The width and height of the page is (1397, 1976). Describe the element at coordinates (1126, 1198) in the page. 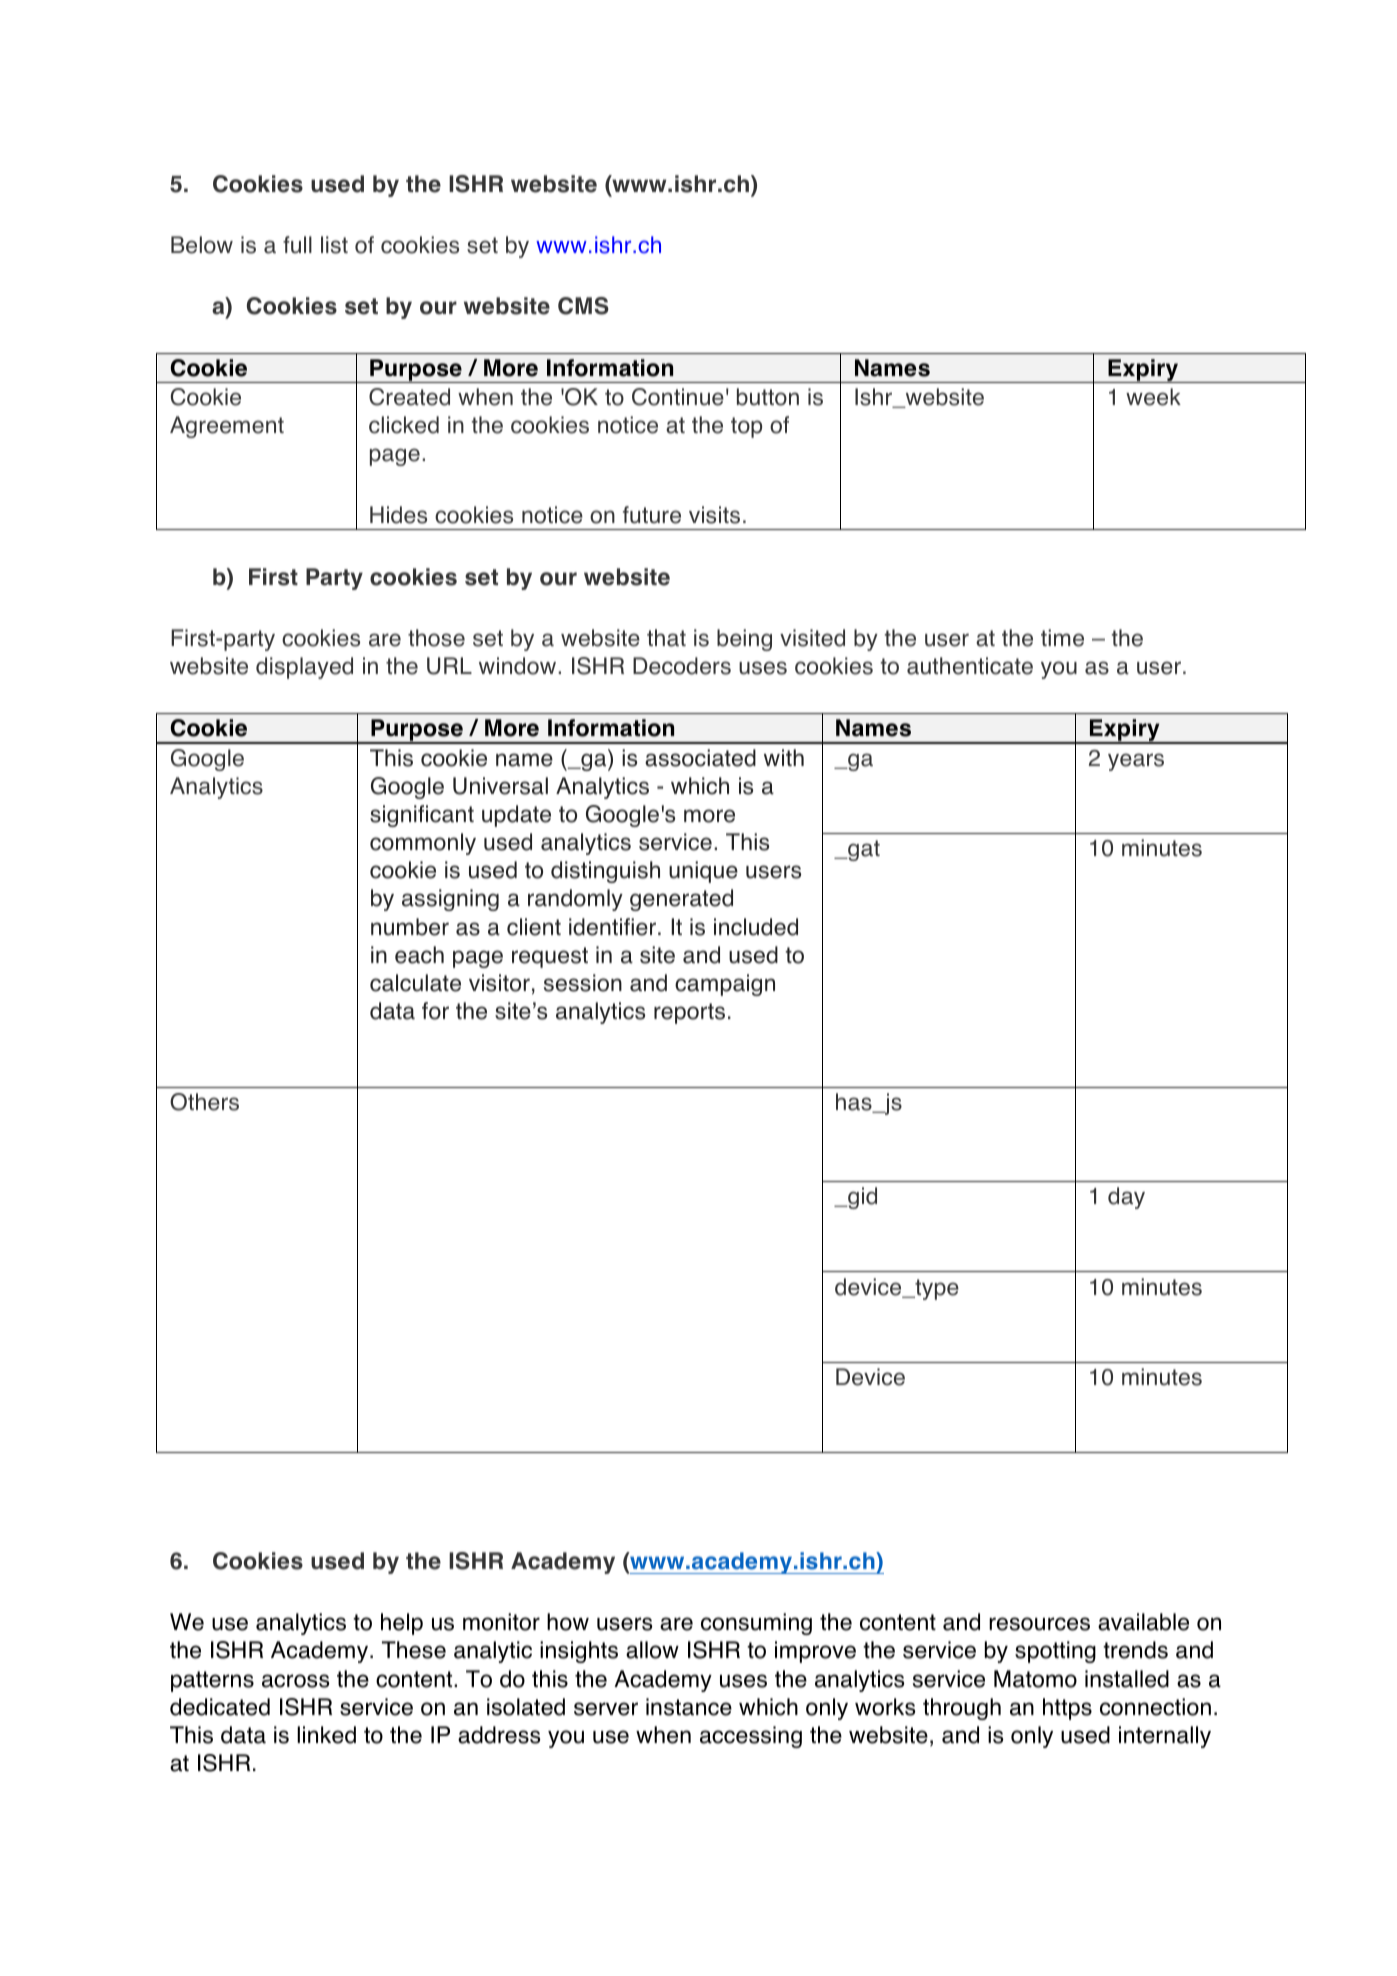

I see `day` at that location.
